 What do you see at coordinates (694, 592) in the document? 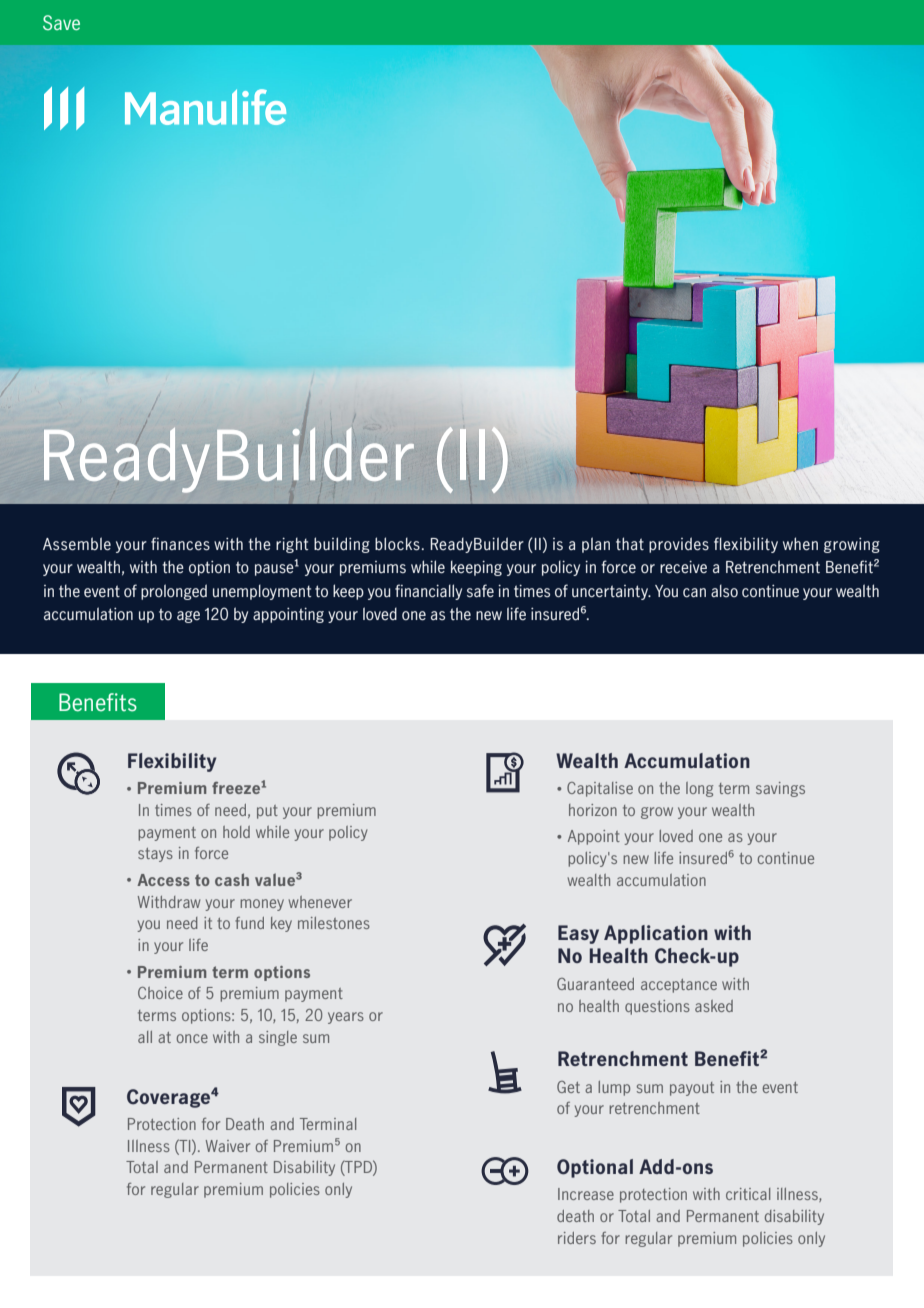
I see `can` at bounding box center [694, 592].
